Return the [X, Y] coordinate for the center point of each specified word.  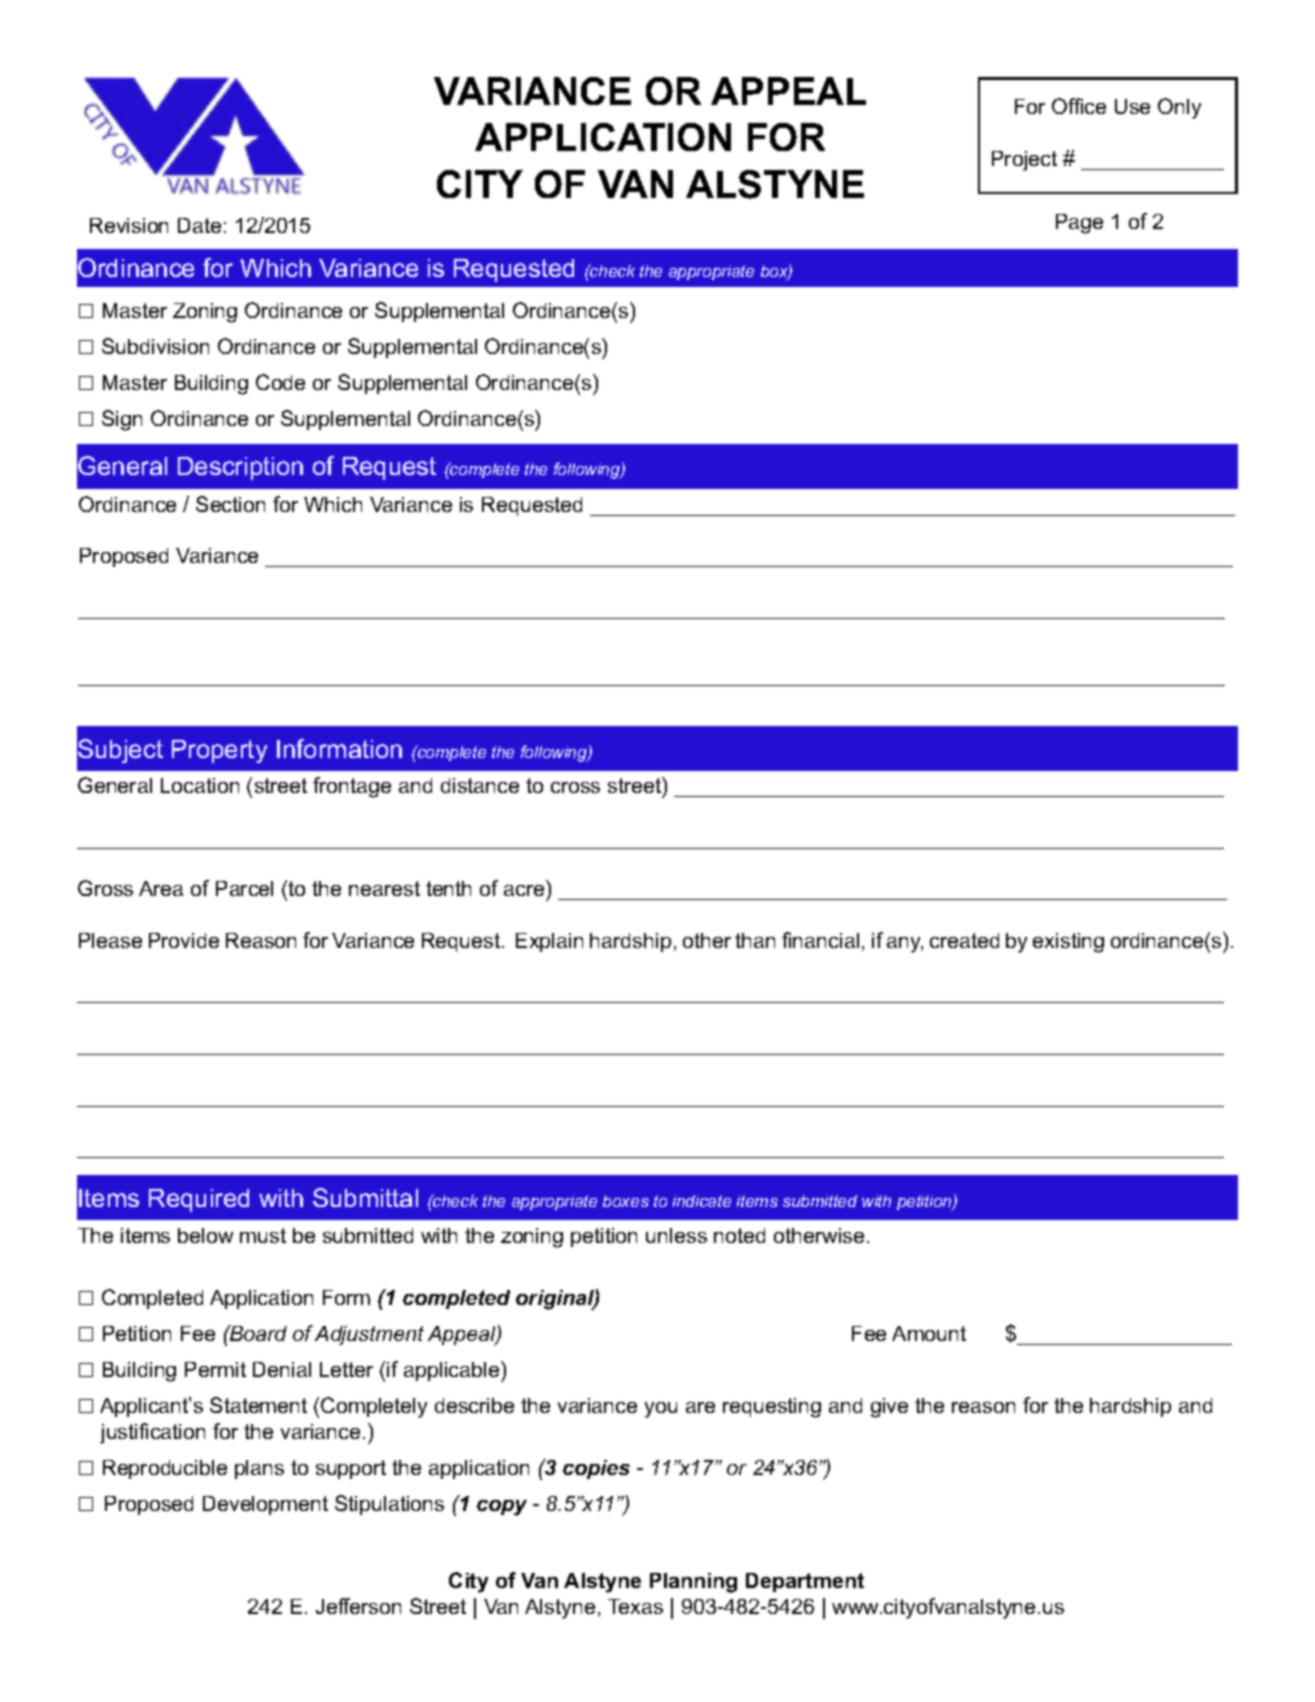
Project [1024, 161]
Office [1079, 106]
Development [265, 1505]
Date [199, 225]
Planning [693, 1583]
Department [805, 1582]
